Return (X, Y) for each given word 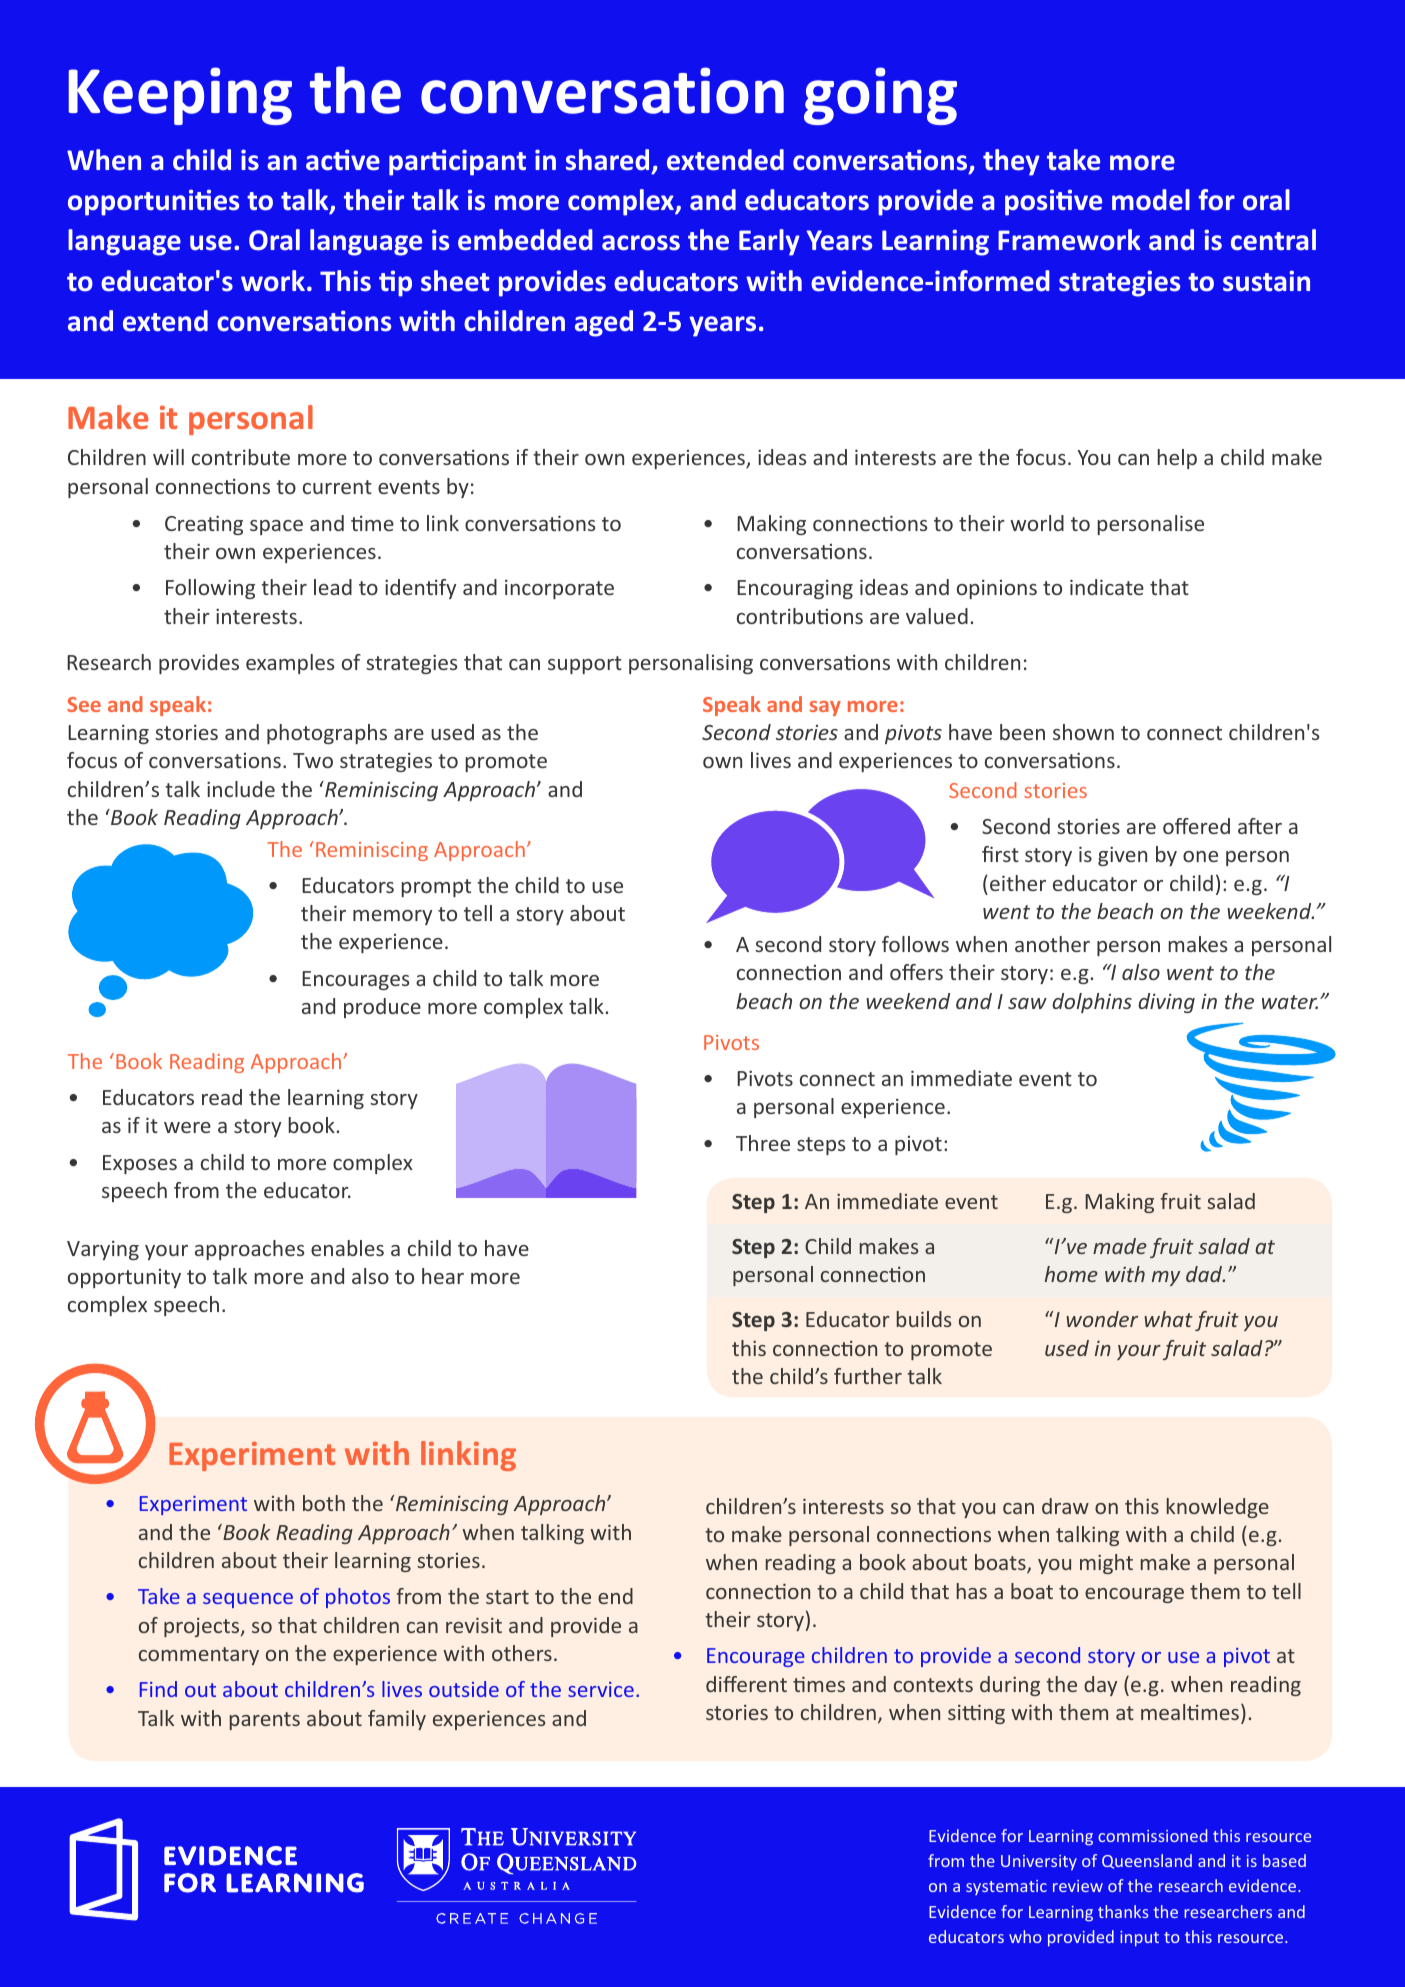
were (187, 1127)
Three (763, 1143)
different (746, 1684)
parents (265, 1721)
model (1151, 200)
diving (1166, 1003)
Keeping (180, 96)
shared (607, 160)
